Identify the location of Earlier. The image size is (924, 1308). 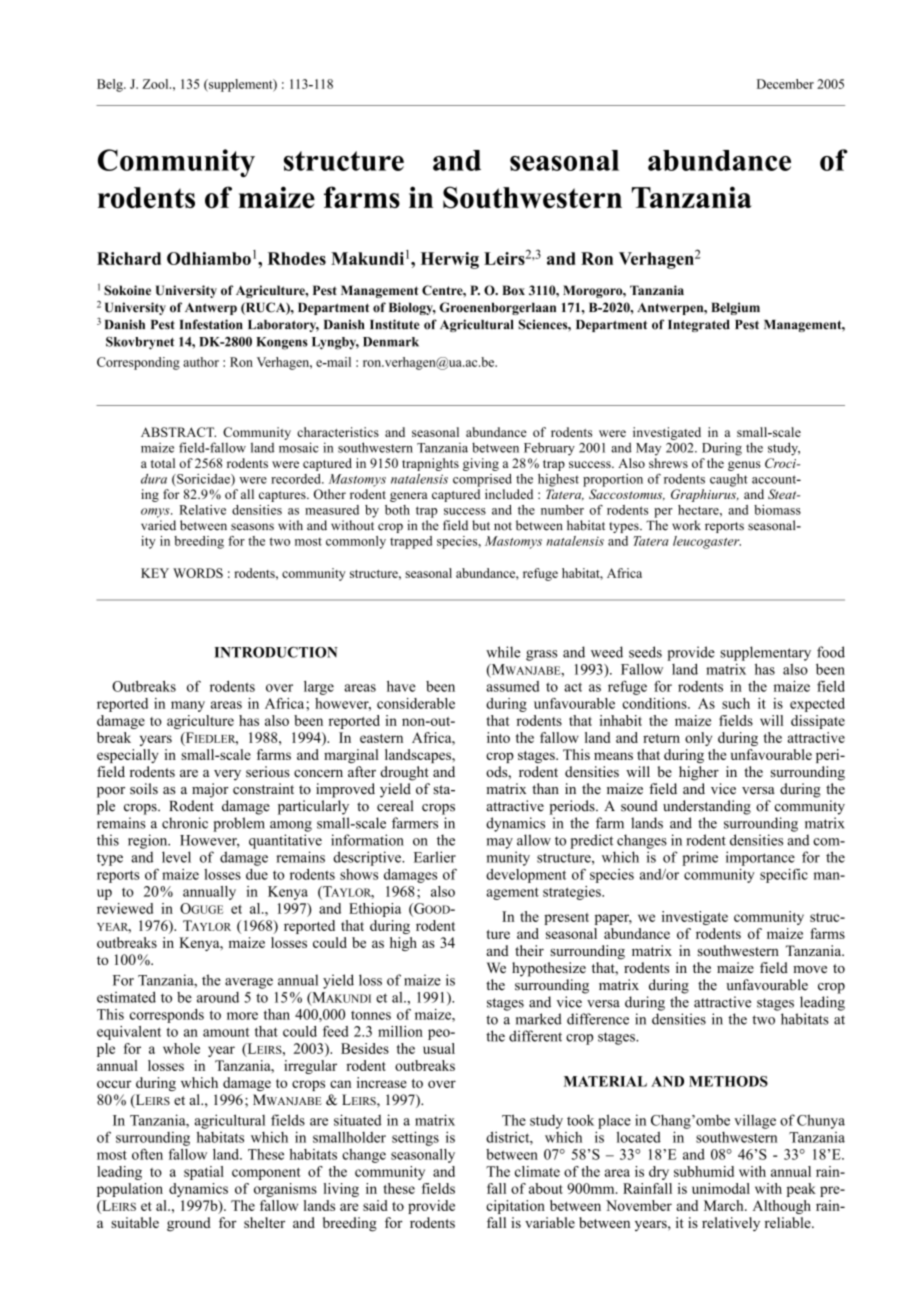
(435, 857).
